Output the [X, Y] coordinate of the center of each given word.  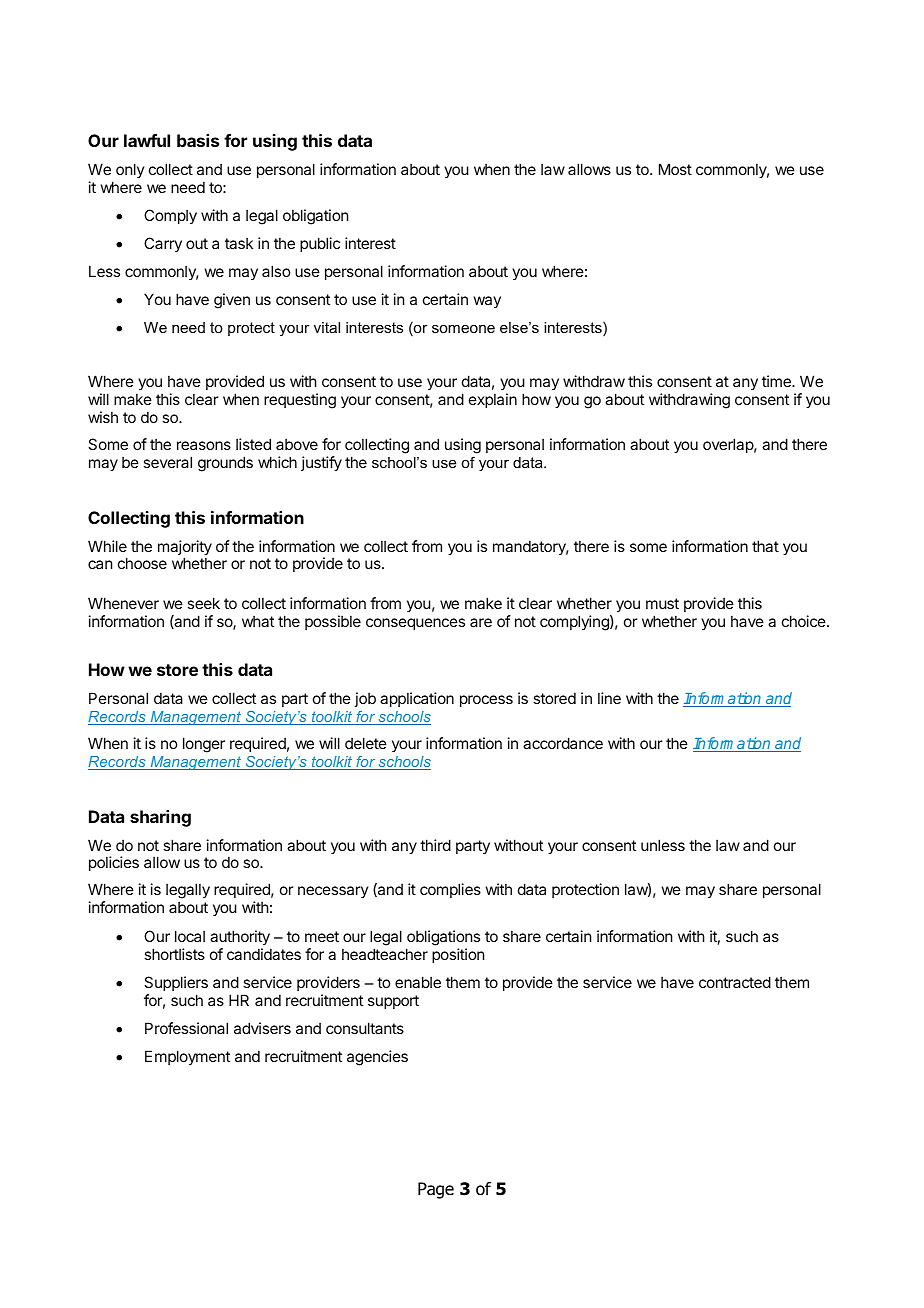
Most [675, 169]
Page [436, 1190]
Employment [187, 1057]
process [486, 701]
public [320, 244]
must [662, 603]
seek [203, 603]
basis [198, 140]
